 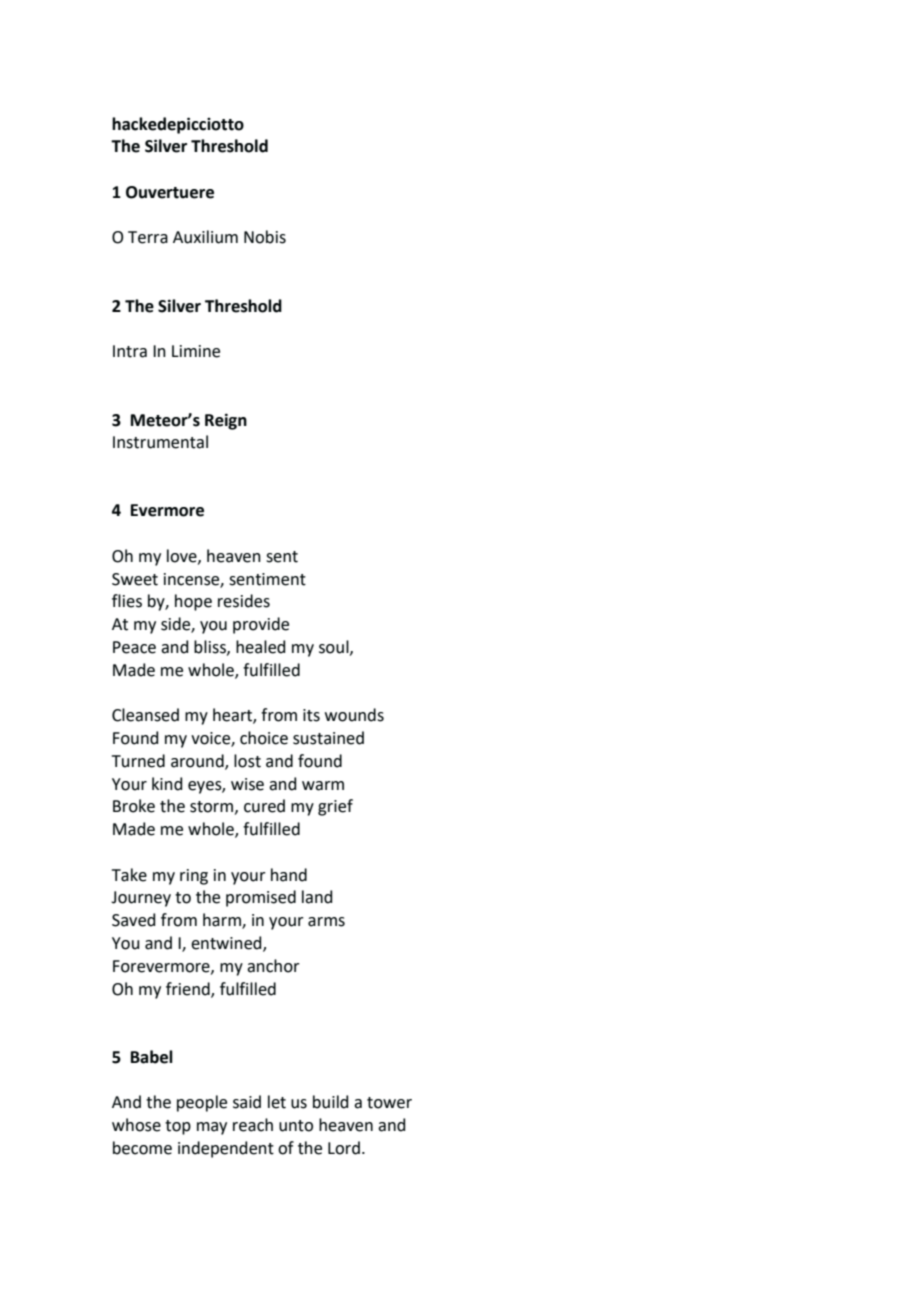 What do you see at coordinates (354, 715) in the screenshot?
I see `wounds` at bounding box center [354, 715].
